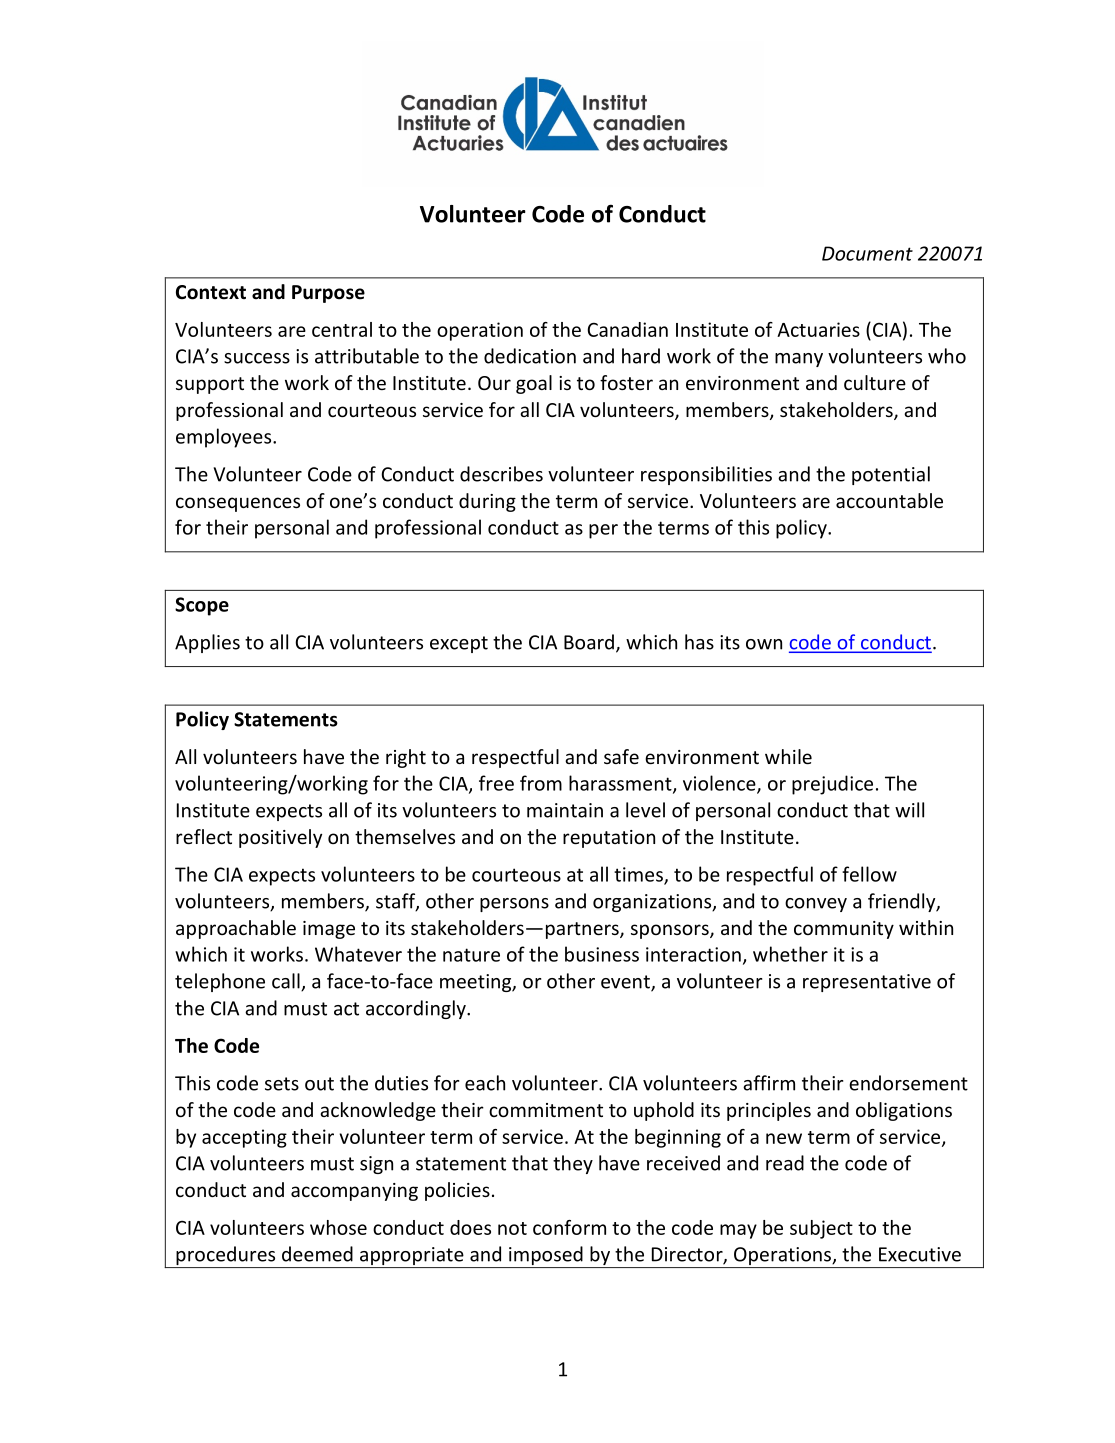 The width and height of the screenshot is (1115, 1443). What do you see at coordinates (867, 253) in the screenshot?
I see `Document` at bounding box center [867, 253].
